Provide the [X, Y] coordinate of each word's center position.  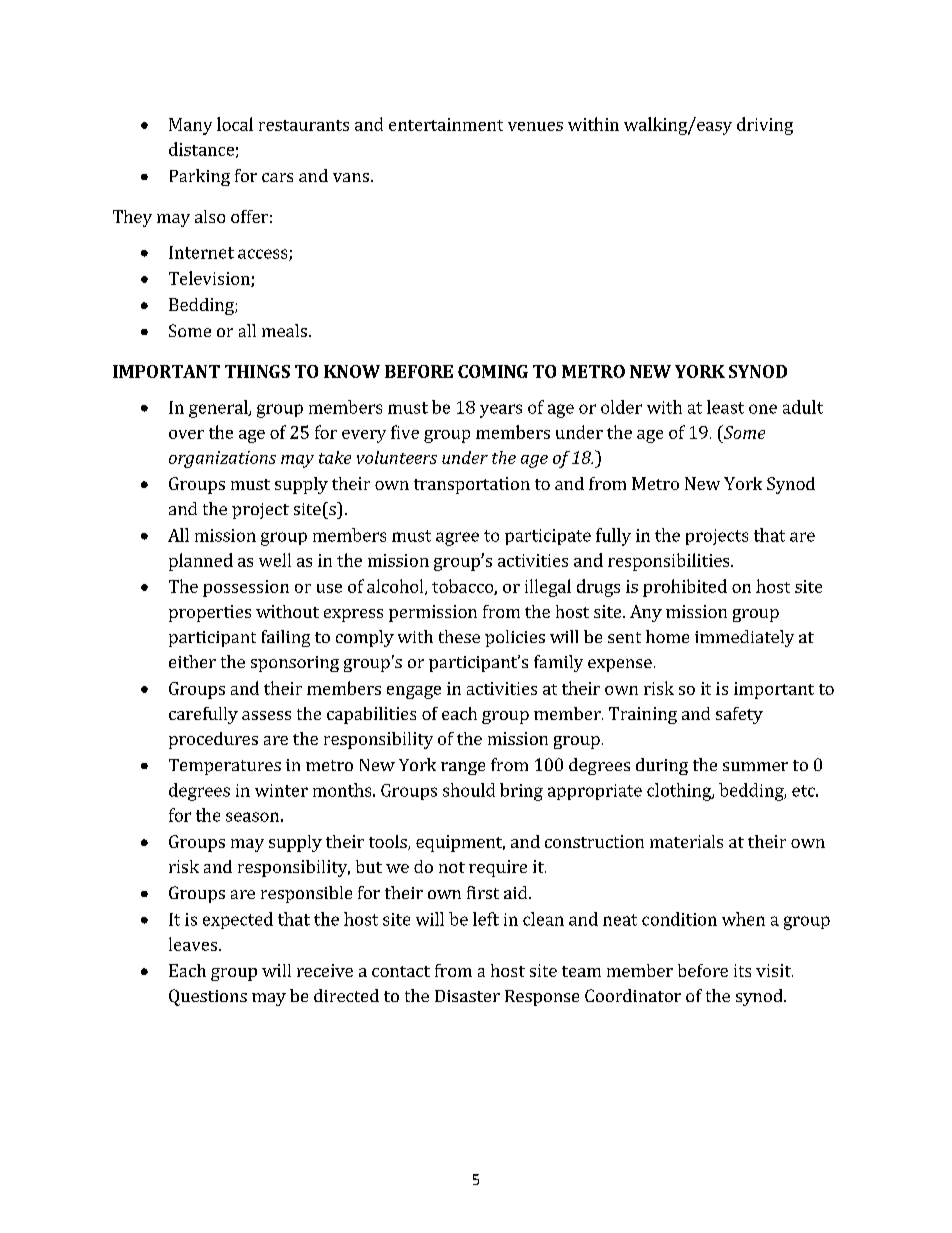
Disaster [467, 996]
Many [190, 126]
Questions [208, 997]
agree [457, 539]
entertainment [446, 124]
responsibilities [670, 562]
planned [201, 562]
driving [765, 126]
